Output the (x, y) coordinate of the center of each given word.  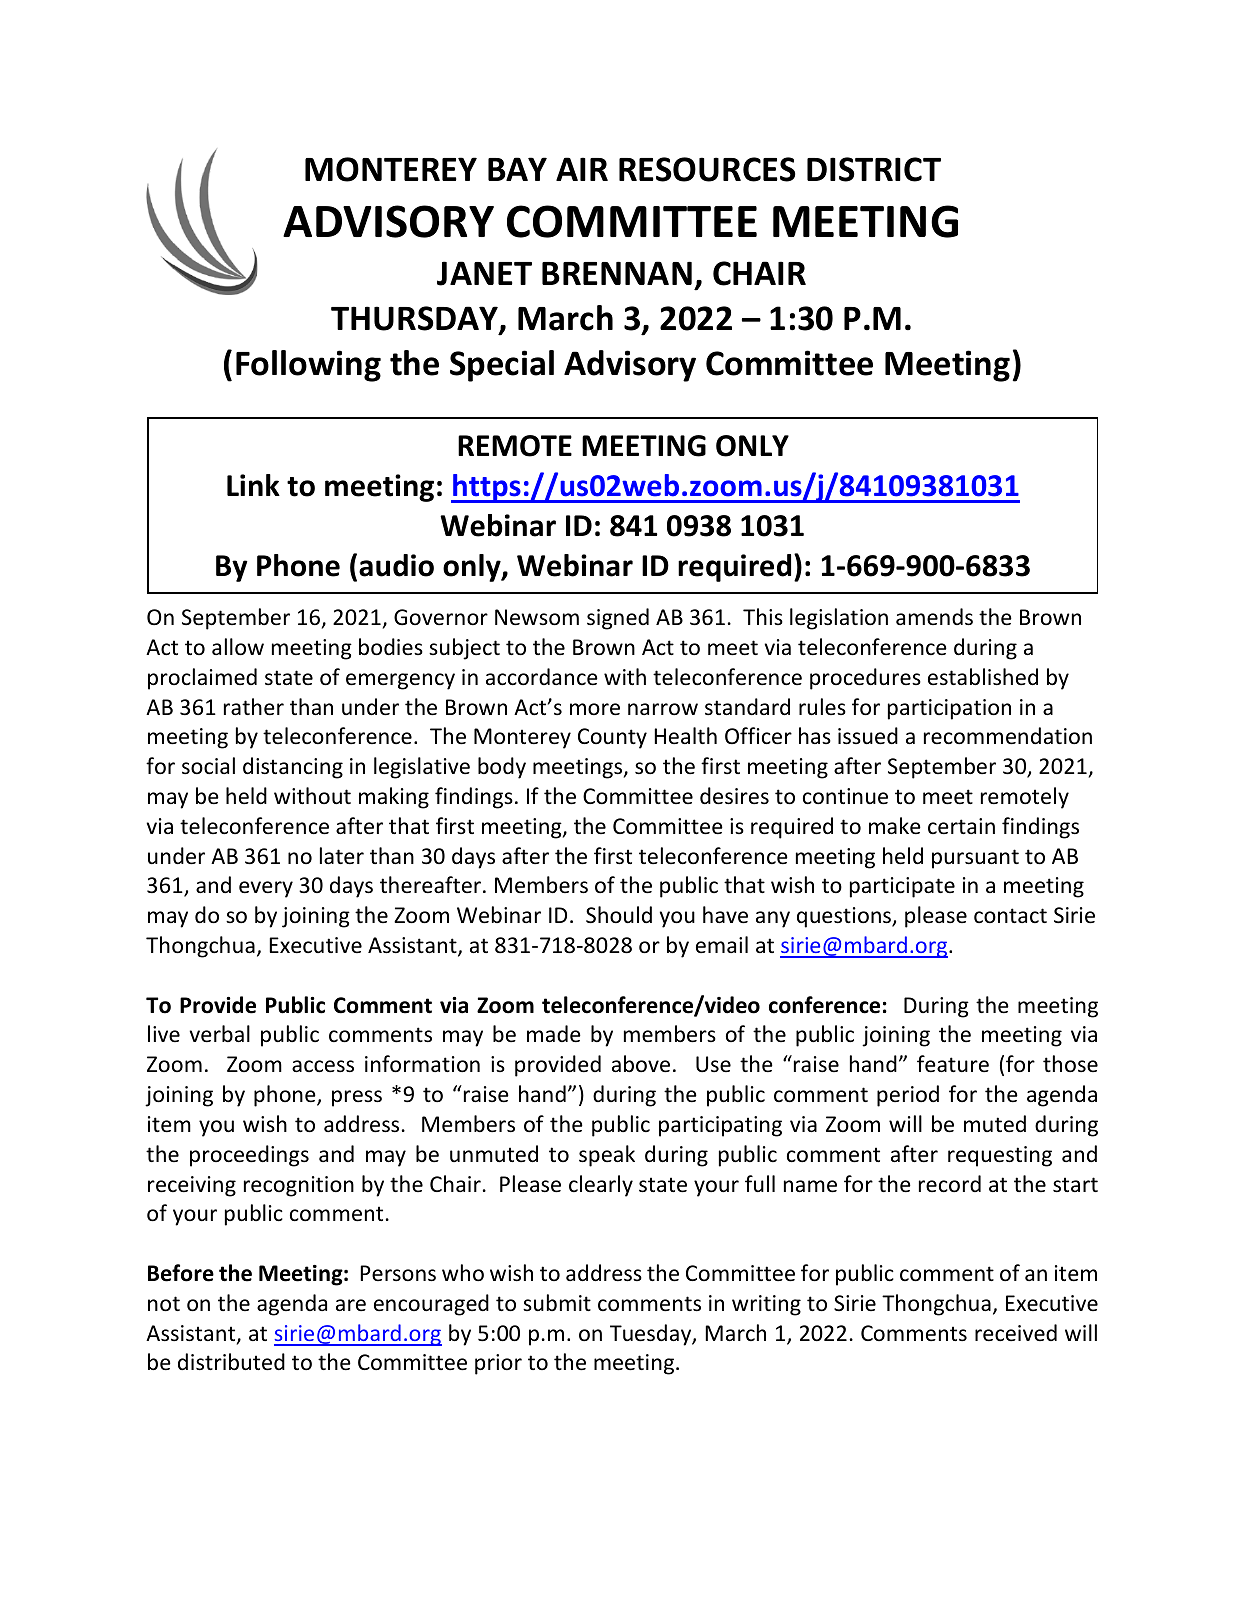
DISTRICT (874, 169)
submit (557, 1302)
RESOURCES (707, 169)
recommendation (1008, 736)
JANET (484, 273)
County (612, 738)
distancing (293, 768)
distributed (231, 1362)
